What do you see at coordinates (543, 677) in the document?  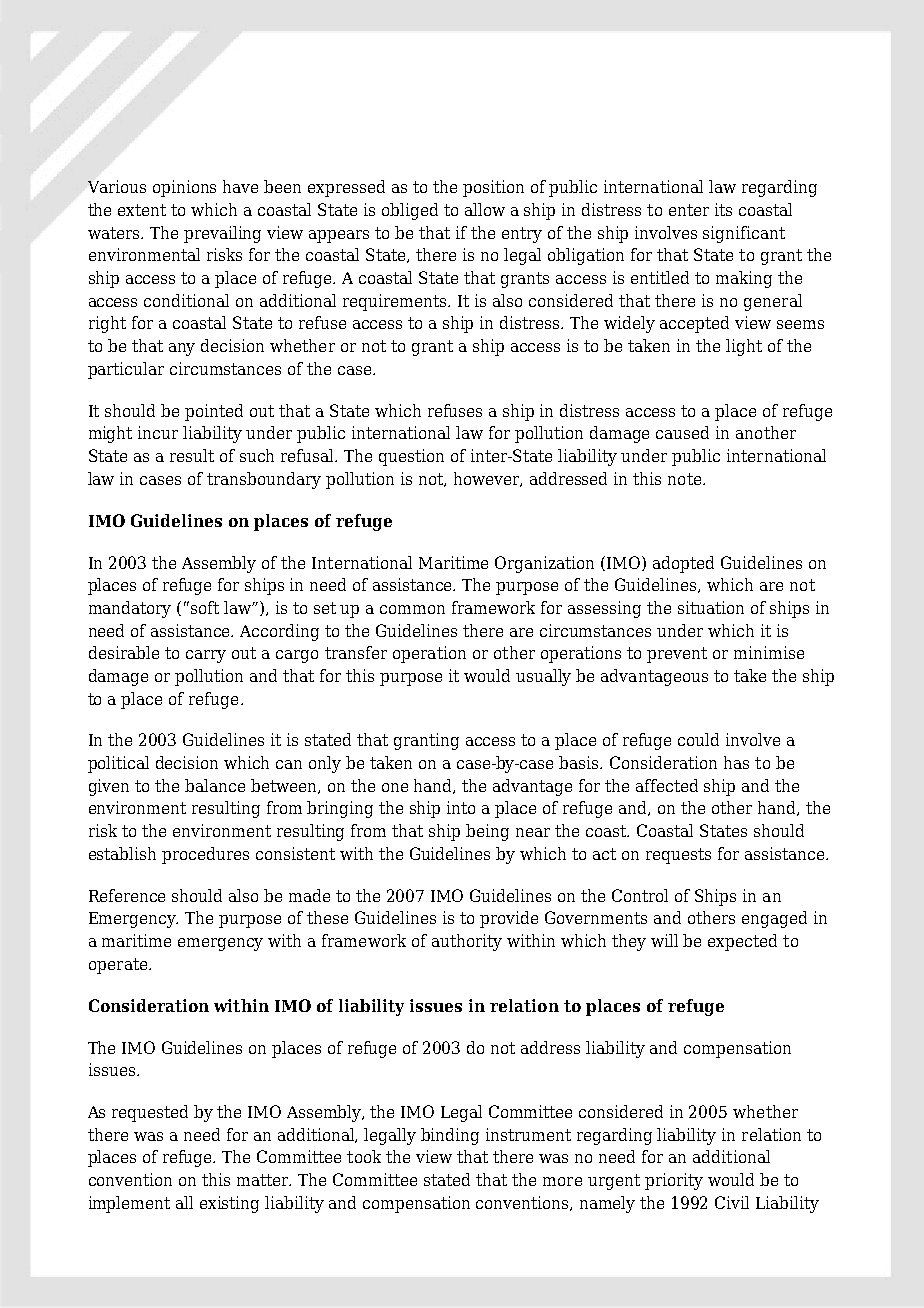 I see `usually` at bounding box center [543, 677].
